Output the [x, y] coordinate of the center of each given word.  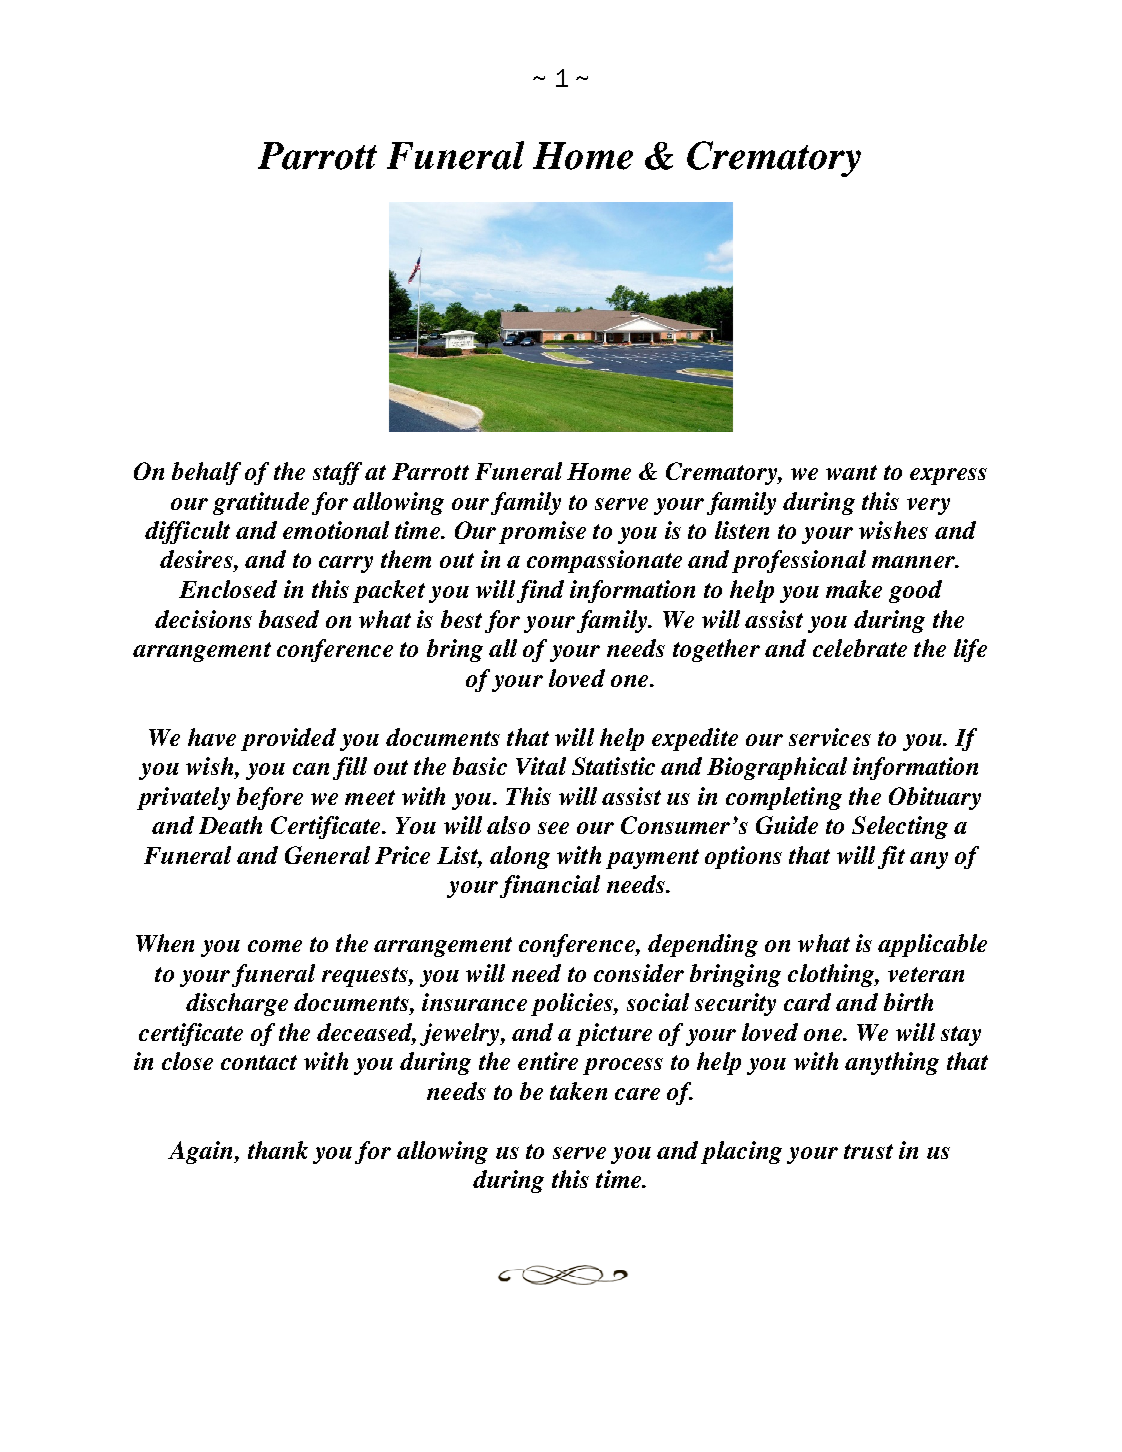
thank [278, 1150]
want [851, 472]
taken [578, 1091]
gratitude [261, 503]
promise [542, 532]
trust [868, 1151]
